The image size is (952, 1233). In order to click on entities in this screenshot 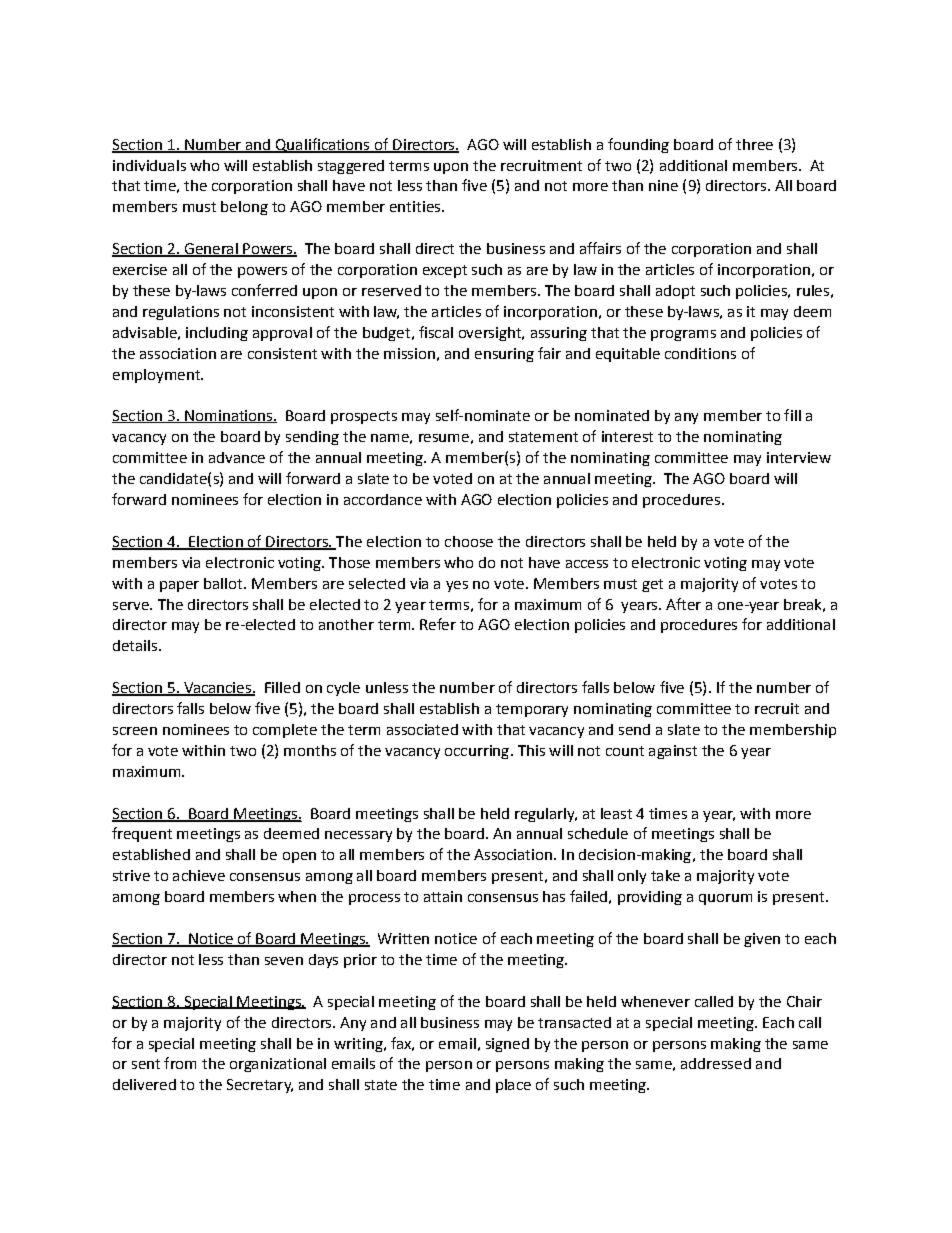, I will do `click(416, 206)`.
